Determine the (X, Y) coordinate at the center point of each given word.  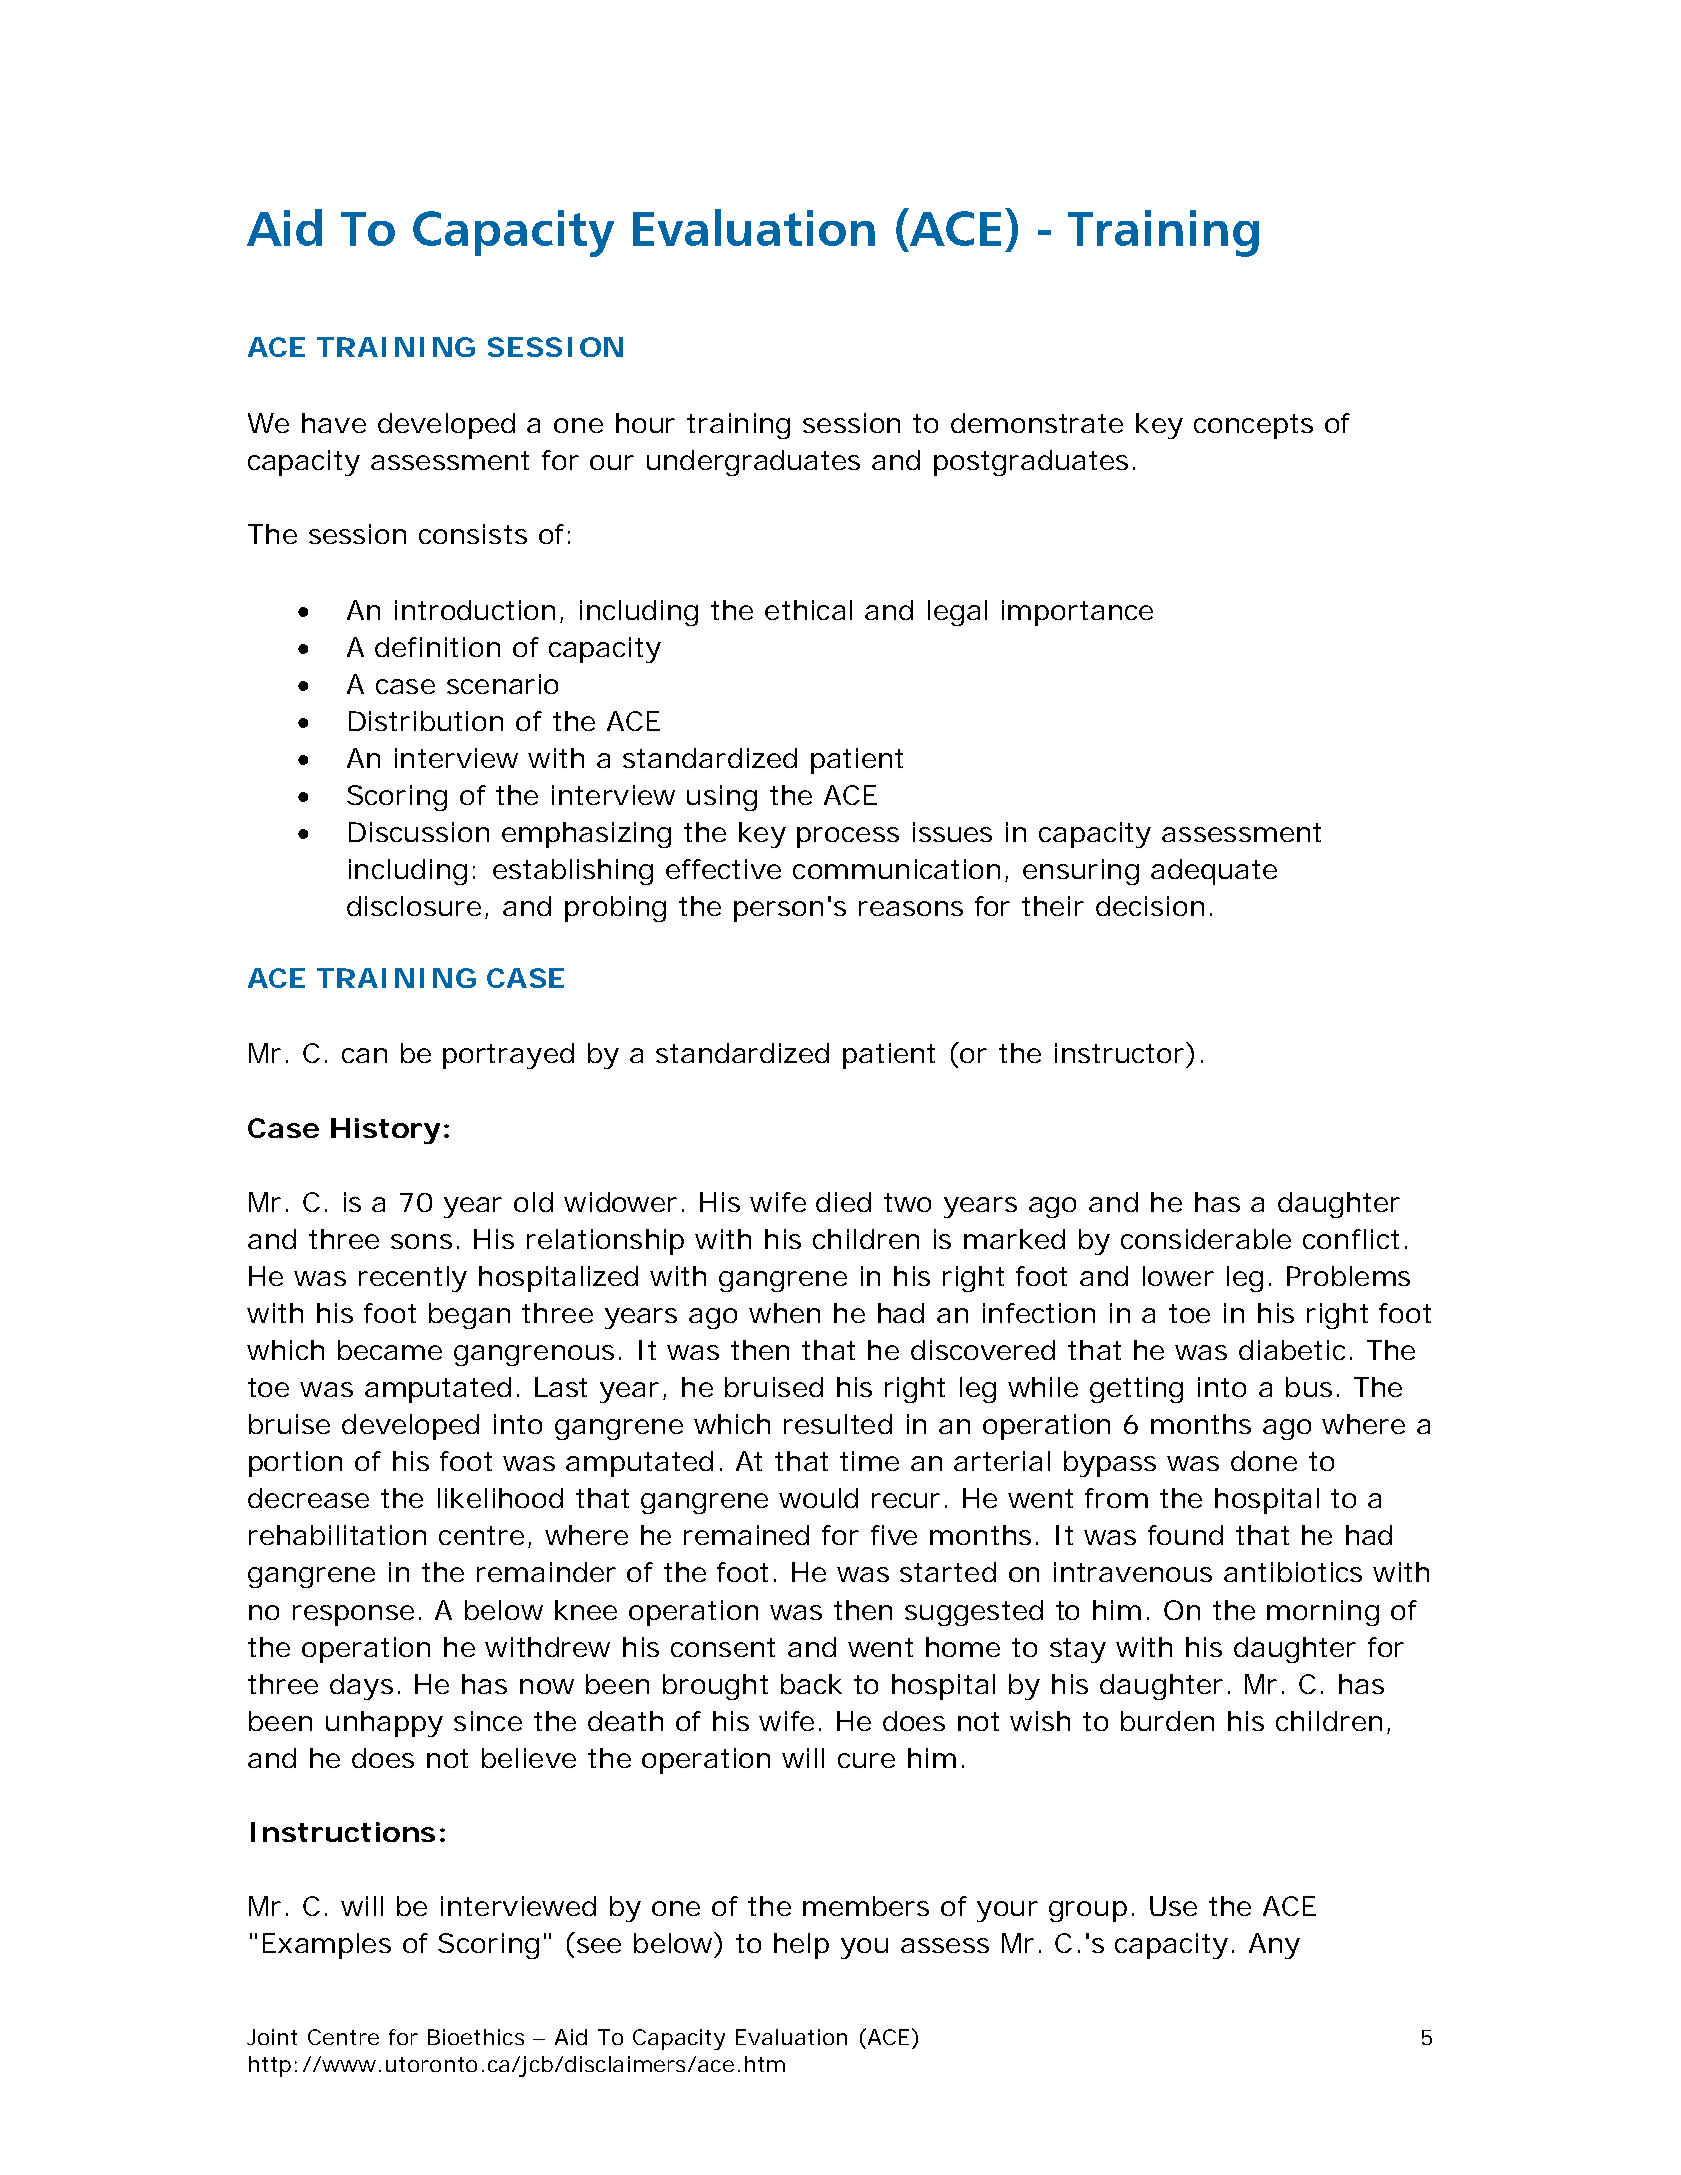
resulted (838, 1424)
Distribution (426, 721)
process (848, 837)
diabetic (1292, 1350)
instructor (1121, 1052)
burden (1167, 1721)
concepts (1253, 426)
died (843, 1202)
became (390, 1350)
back (811, 1684)
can (364, 1055)
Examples (327, 1946)
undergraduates (753, 463)
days (361, 1687)
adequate (1214, 872)
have (334, 423)
